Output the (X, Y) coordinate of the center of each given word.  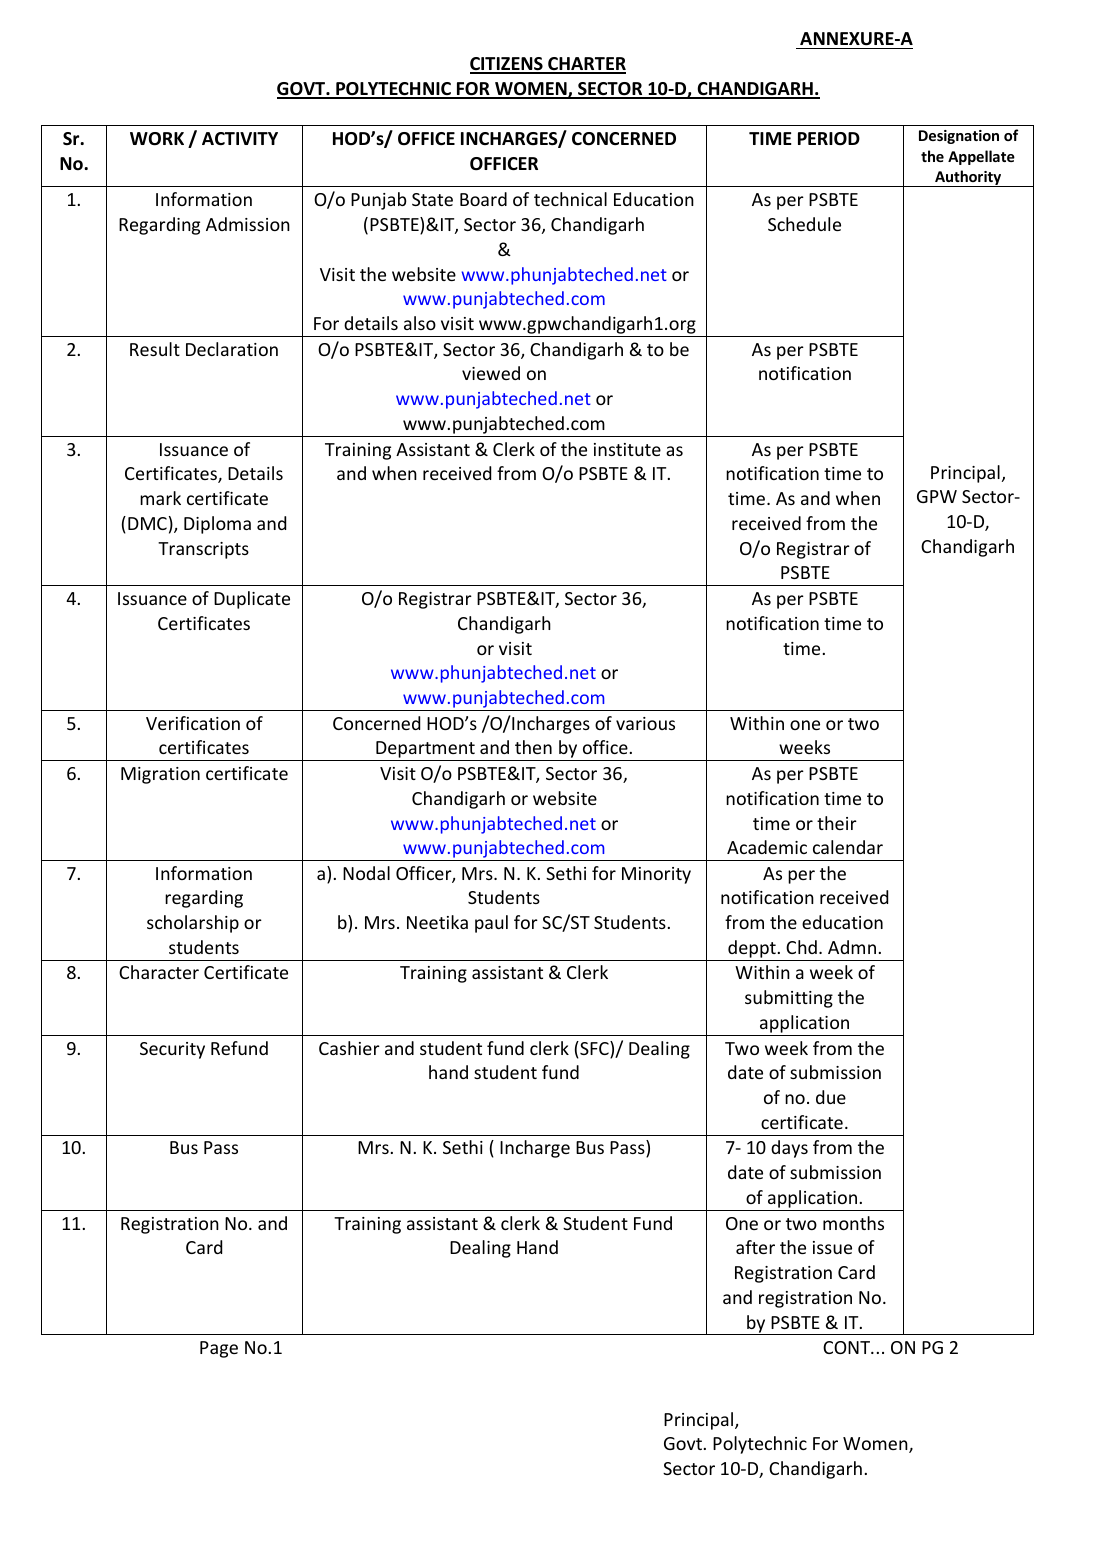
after (755, 1247)
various (645, 723)
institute (627, 449)
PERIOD (829, 139)
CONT (847, 1347)
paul (491, 924)
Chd (801, 947)
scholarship (193, 924)
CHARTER (586, 65)
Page (219, 1349)
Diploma (217, 525)
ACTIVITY (240, 138)
